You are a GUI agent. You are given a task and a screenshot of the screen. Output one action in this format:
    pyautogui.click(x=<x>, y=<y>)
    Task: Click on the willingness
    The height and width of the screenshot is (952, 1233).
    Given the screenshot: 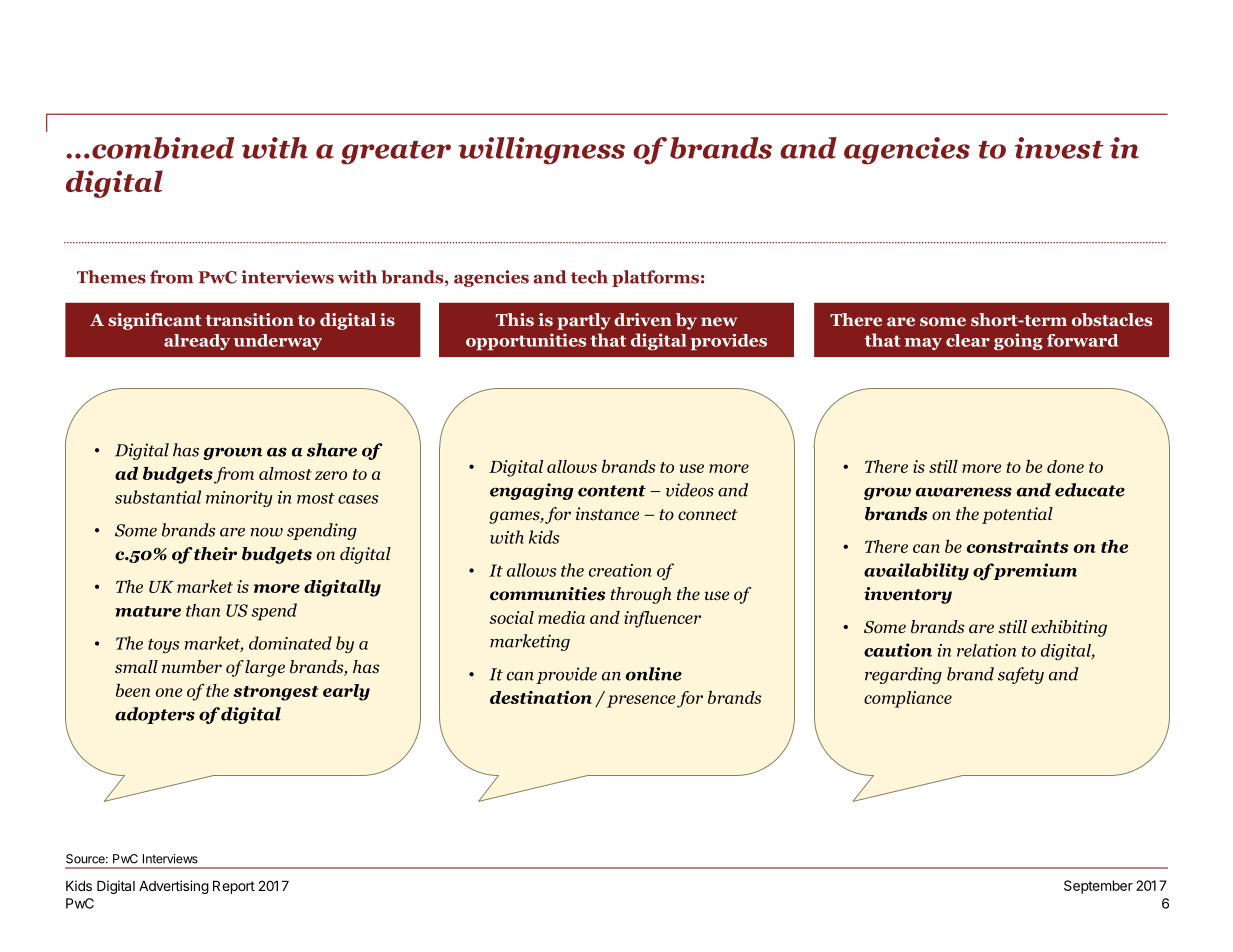 What is the action you would take?
    pyautogui.click(x=541, y=151)
